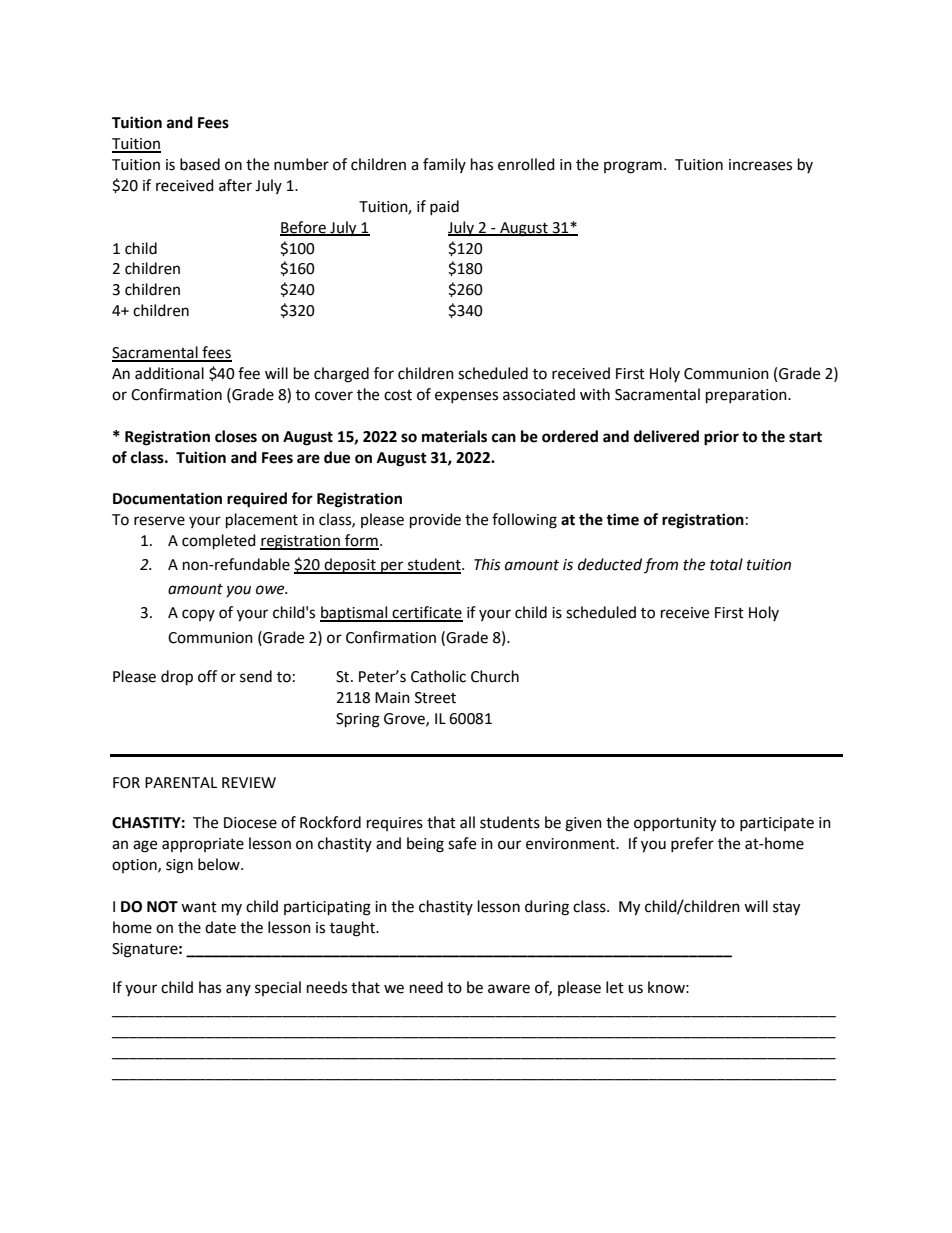 The image size is (952, 1233). I want to click on total, so click(726, 564).
